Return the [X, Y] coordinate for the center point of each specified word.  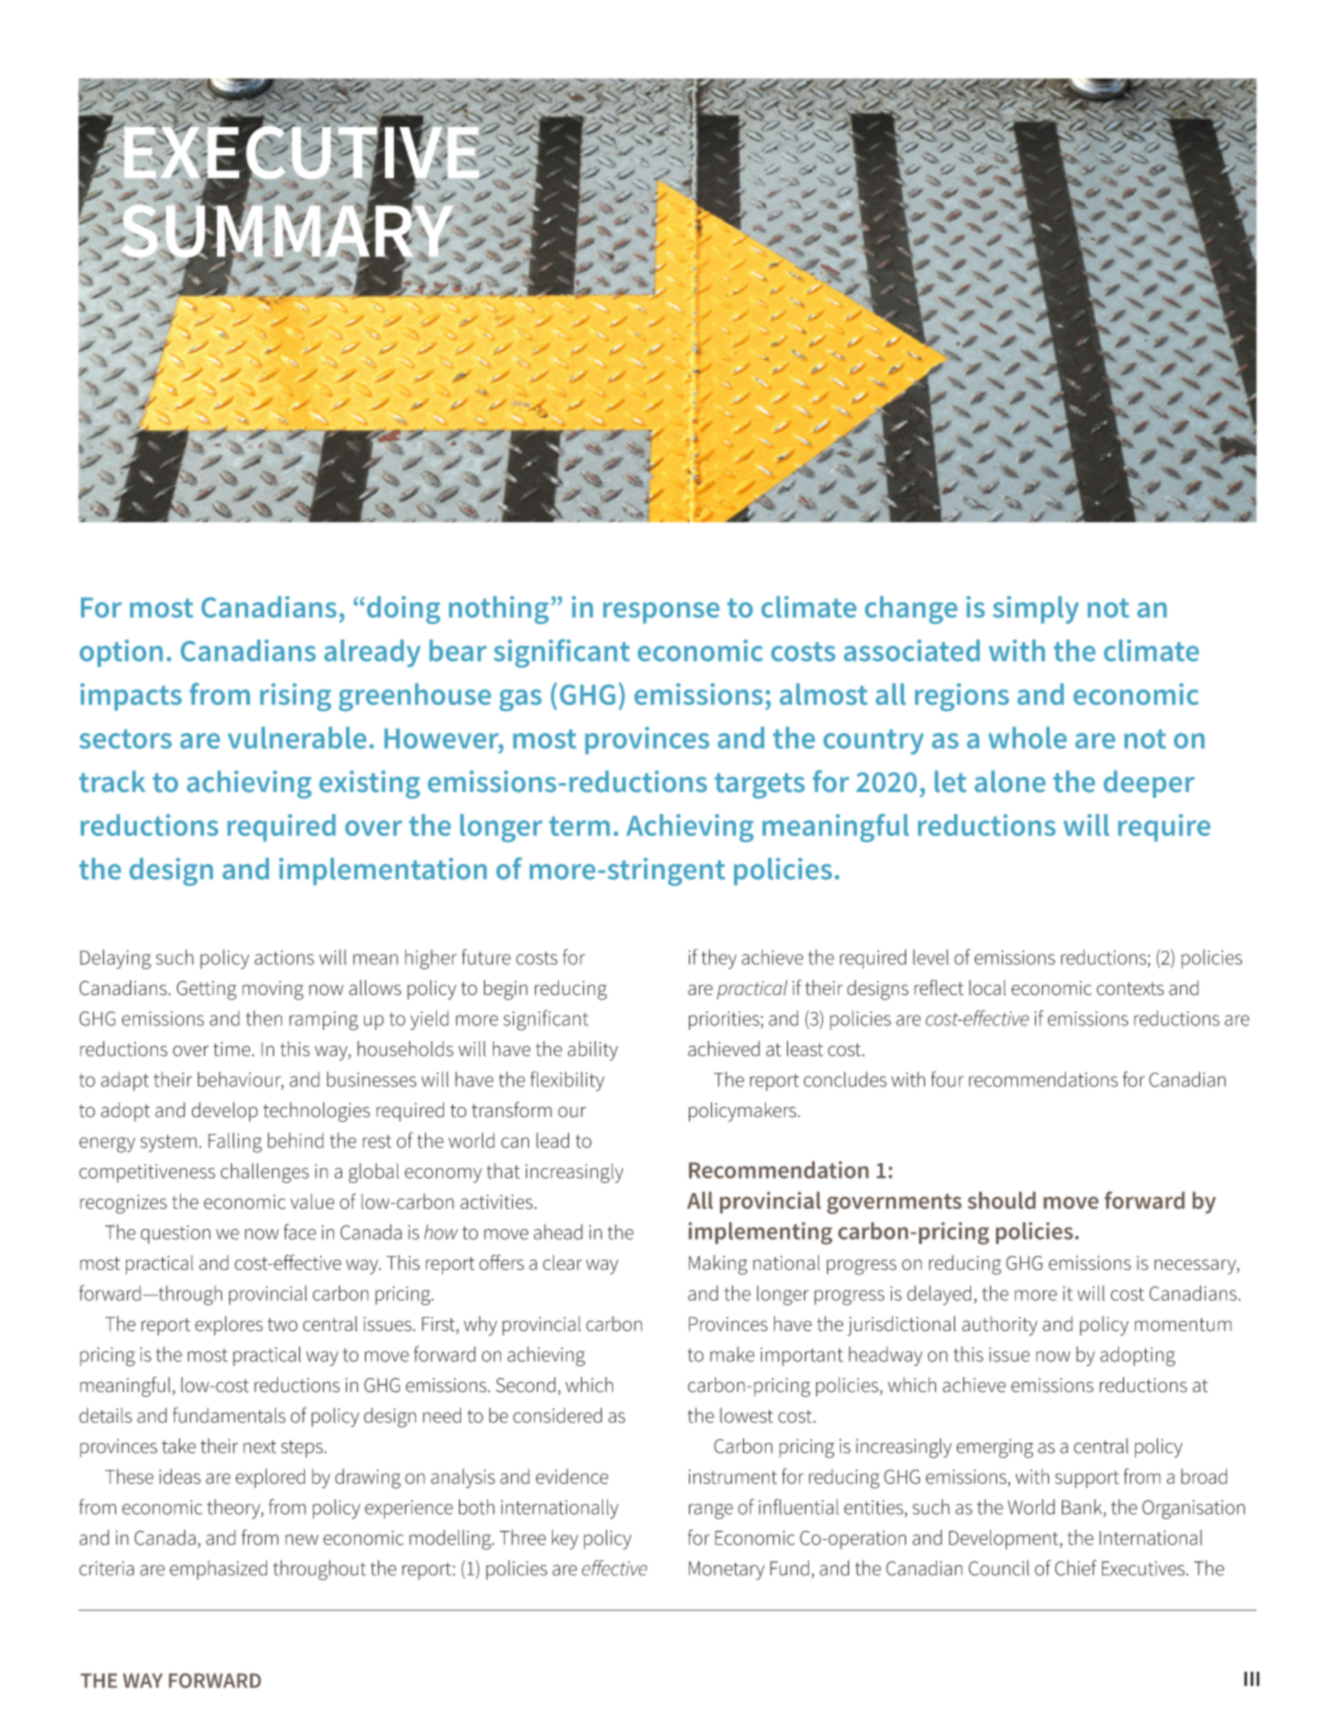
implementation [383, 871]
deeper [1149, 784]
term [579, 826]
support [1087, 1479]
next [259, 1447]
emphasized [218, 1570]
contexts [1130, 989]
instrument [732, 1476]
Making [718, 1265]
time [233, 1049]
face [300, 1232]
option [121, 653]
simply [1036, 610]
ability [593, 1051]
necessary [1196, 1267]
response [661, 613]
